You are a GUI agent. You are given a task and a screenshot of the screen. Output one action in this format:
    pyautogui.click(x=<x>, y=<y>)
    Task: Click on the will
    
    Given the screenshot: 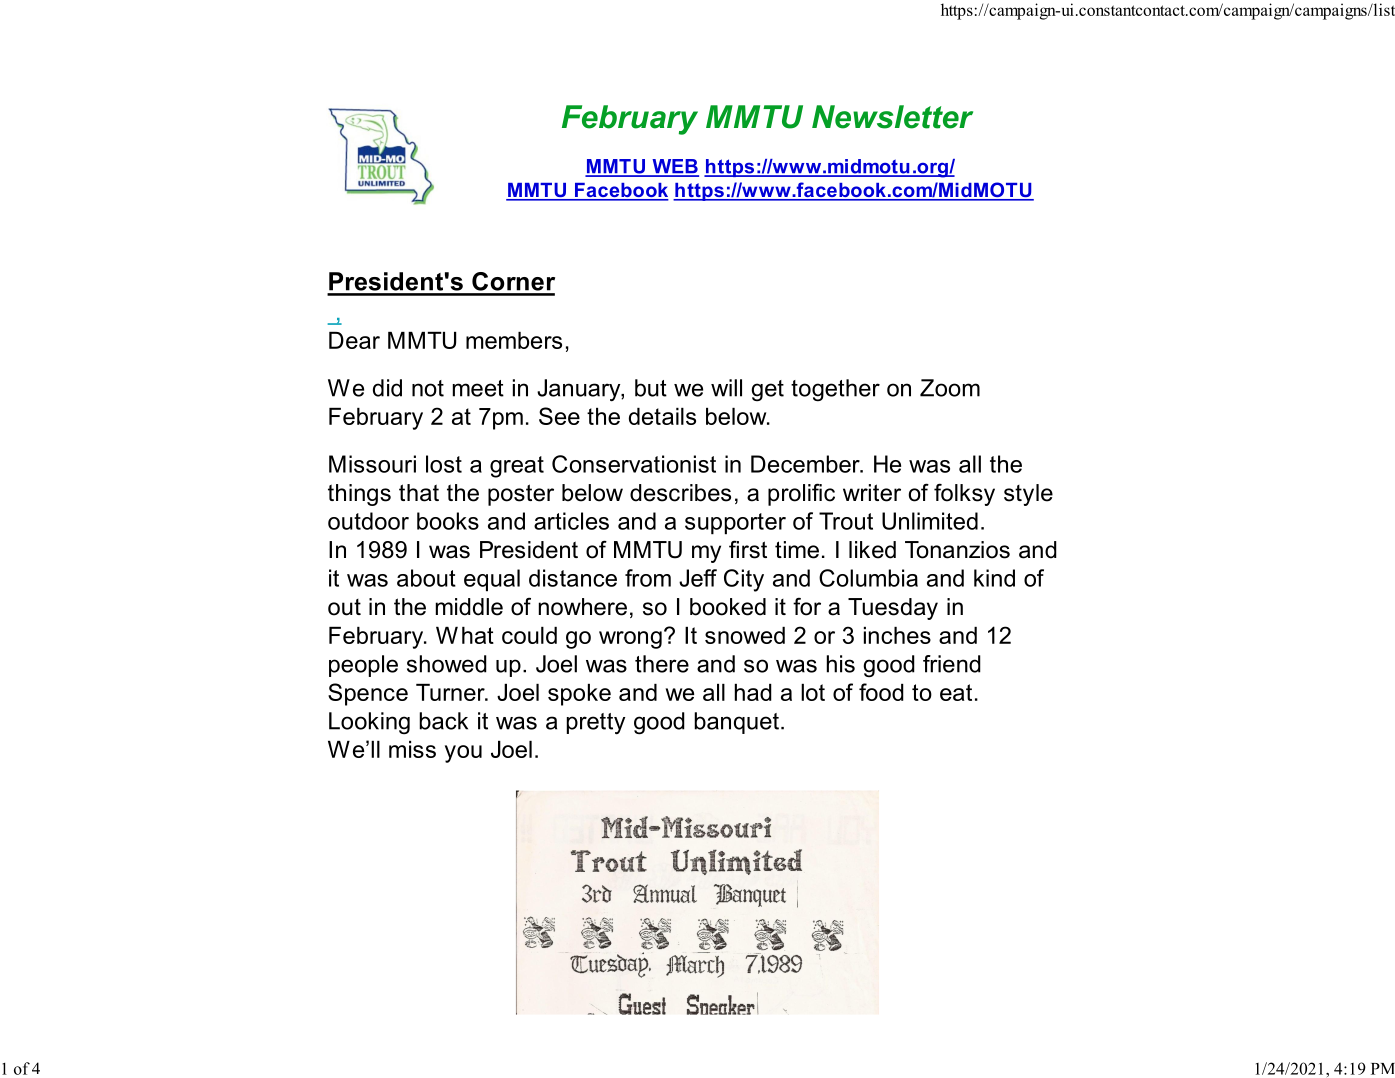 What is the action you would take?
    pyautogui.click(x=726, y=388)
